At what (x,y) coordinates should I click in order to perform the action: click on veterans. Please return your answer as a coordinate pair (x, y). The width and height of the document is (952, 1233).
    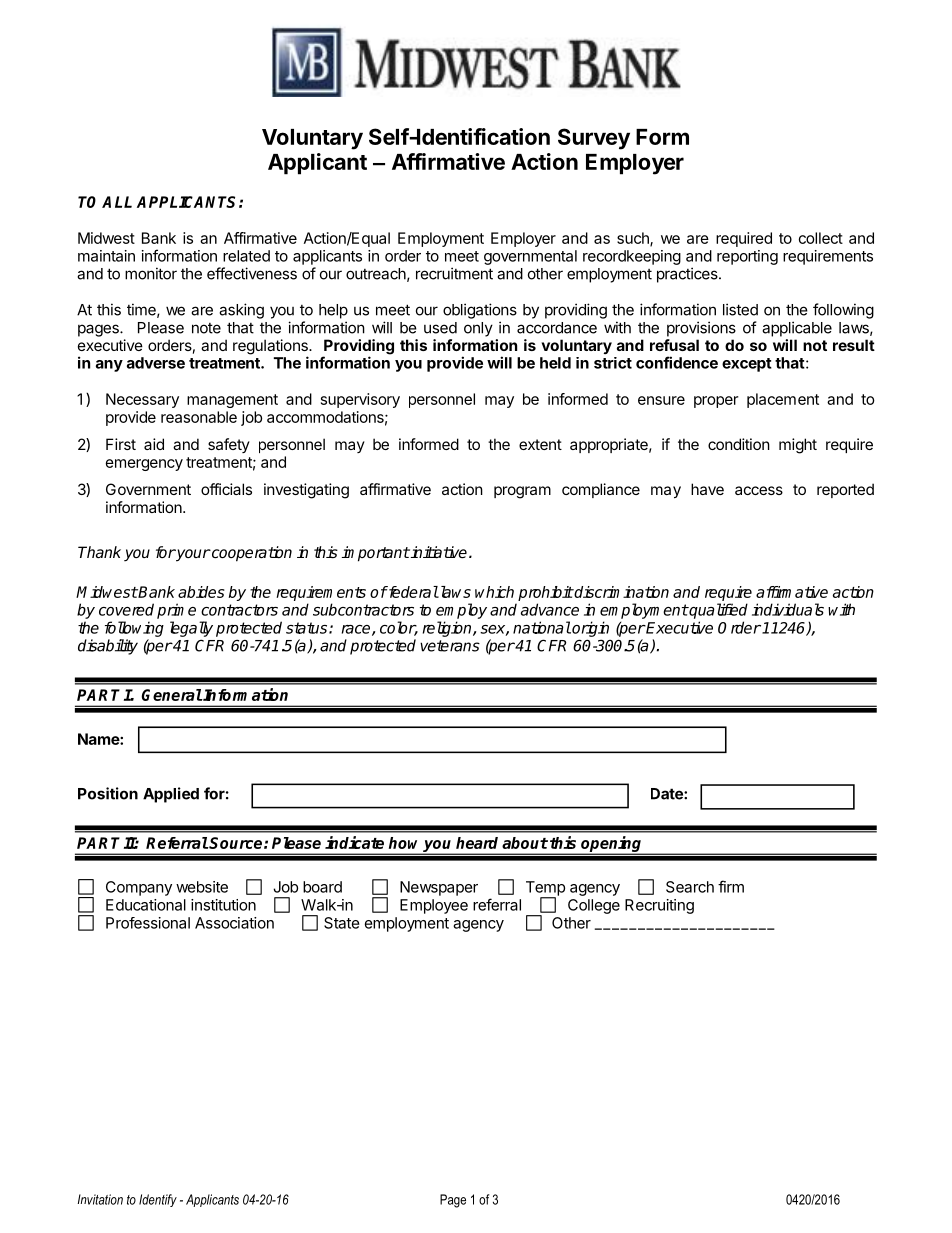
    Looking at the image, I should click on (450, 646).
